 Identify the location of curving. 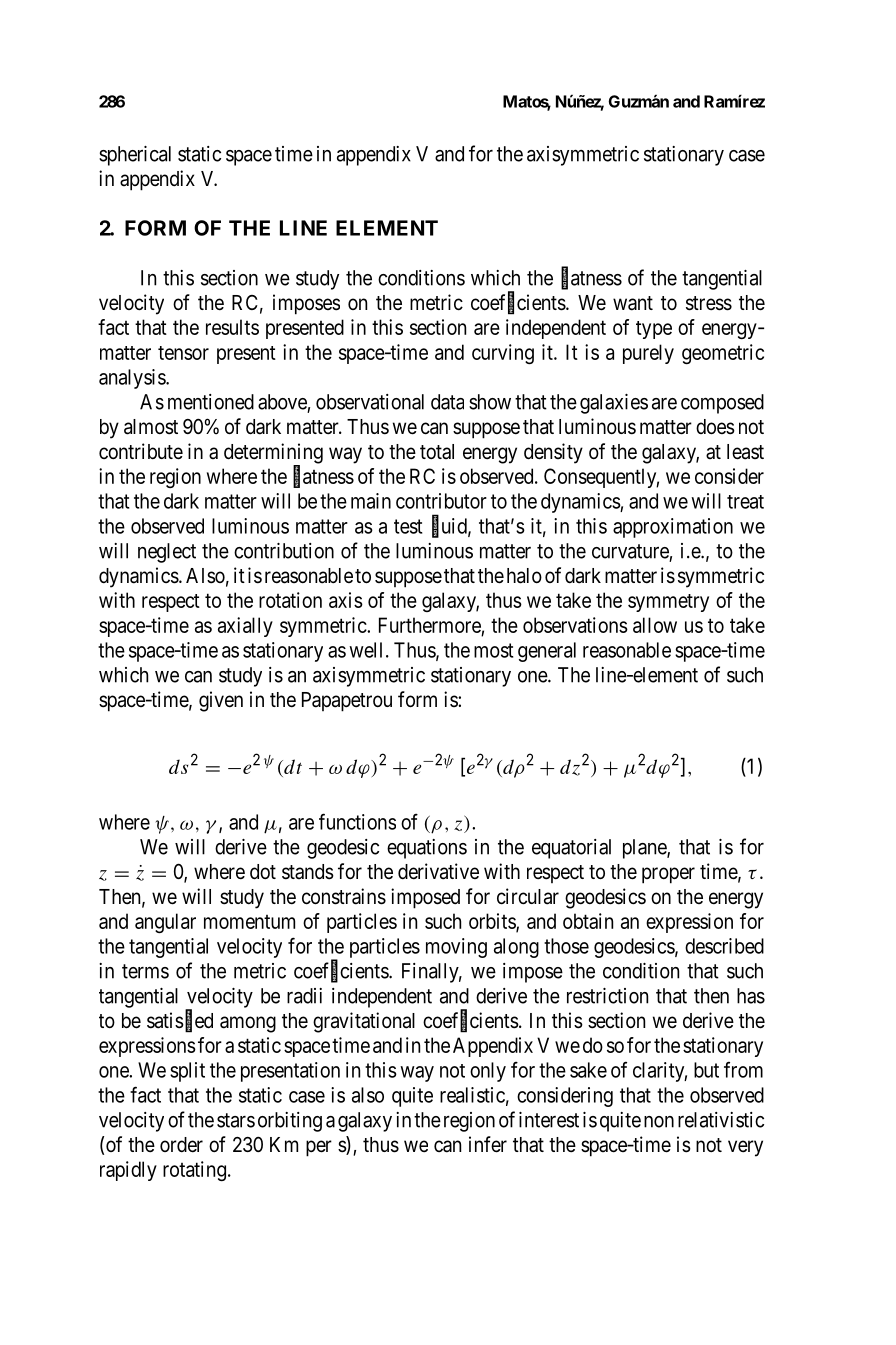
(503, 354).
